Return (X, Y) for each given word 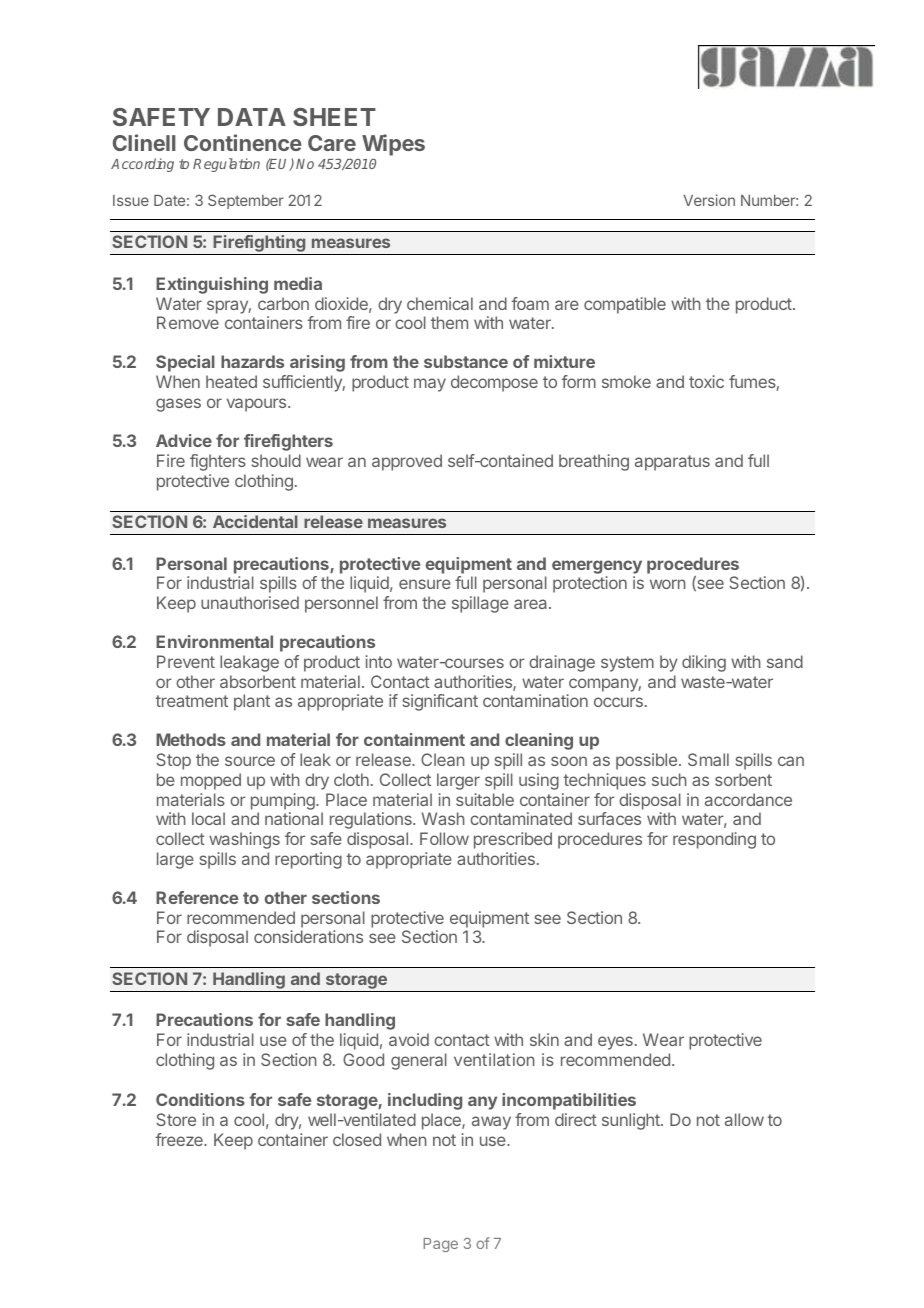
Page (440, 1245)
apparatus (672, 463)
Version (709, 200)
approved (407, 462)
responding (714, 840)
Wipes (393, 146)
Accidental (255, 521)
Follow (444, 838)
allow (744, 1119)
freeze (180, 1139)
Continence (243, 142)
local (208, 818)
